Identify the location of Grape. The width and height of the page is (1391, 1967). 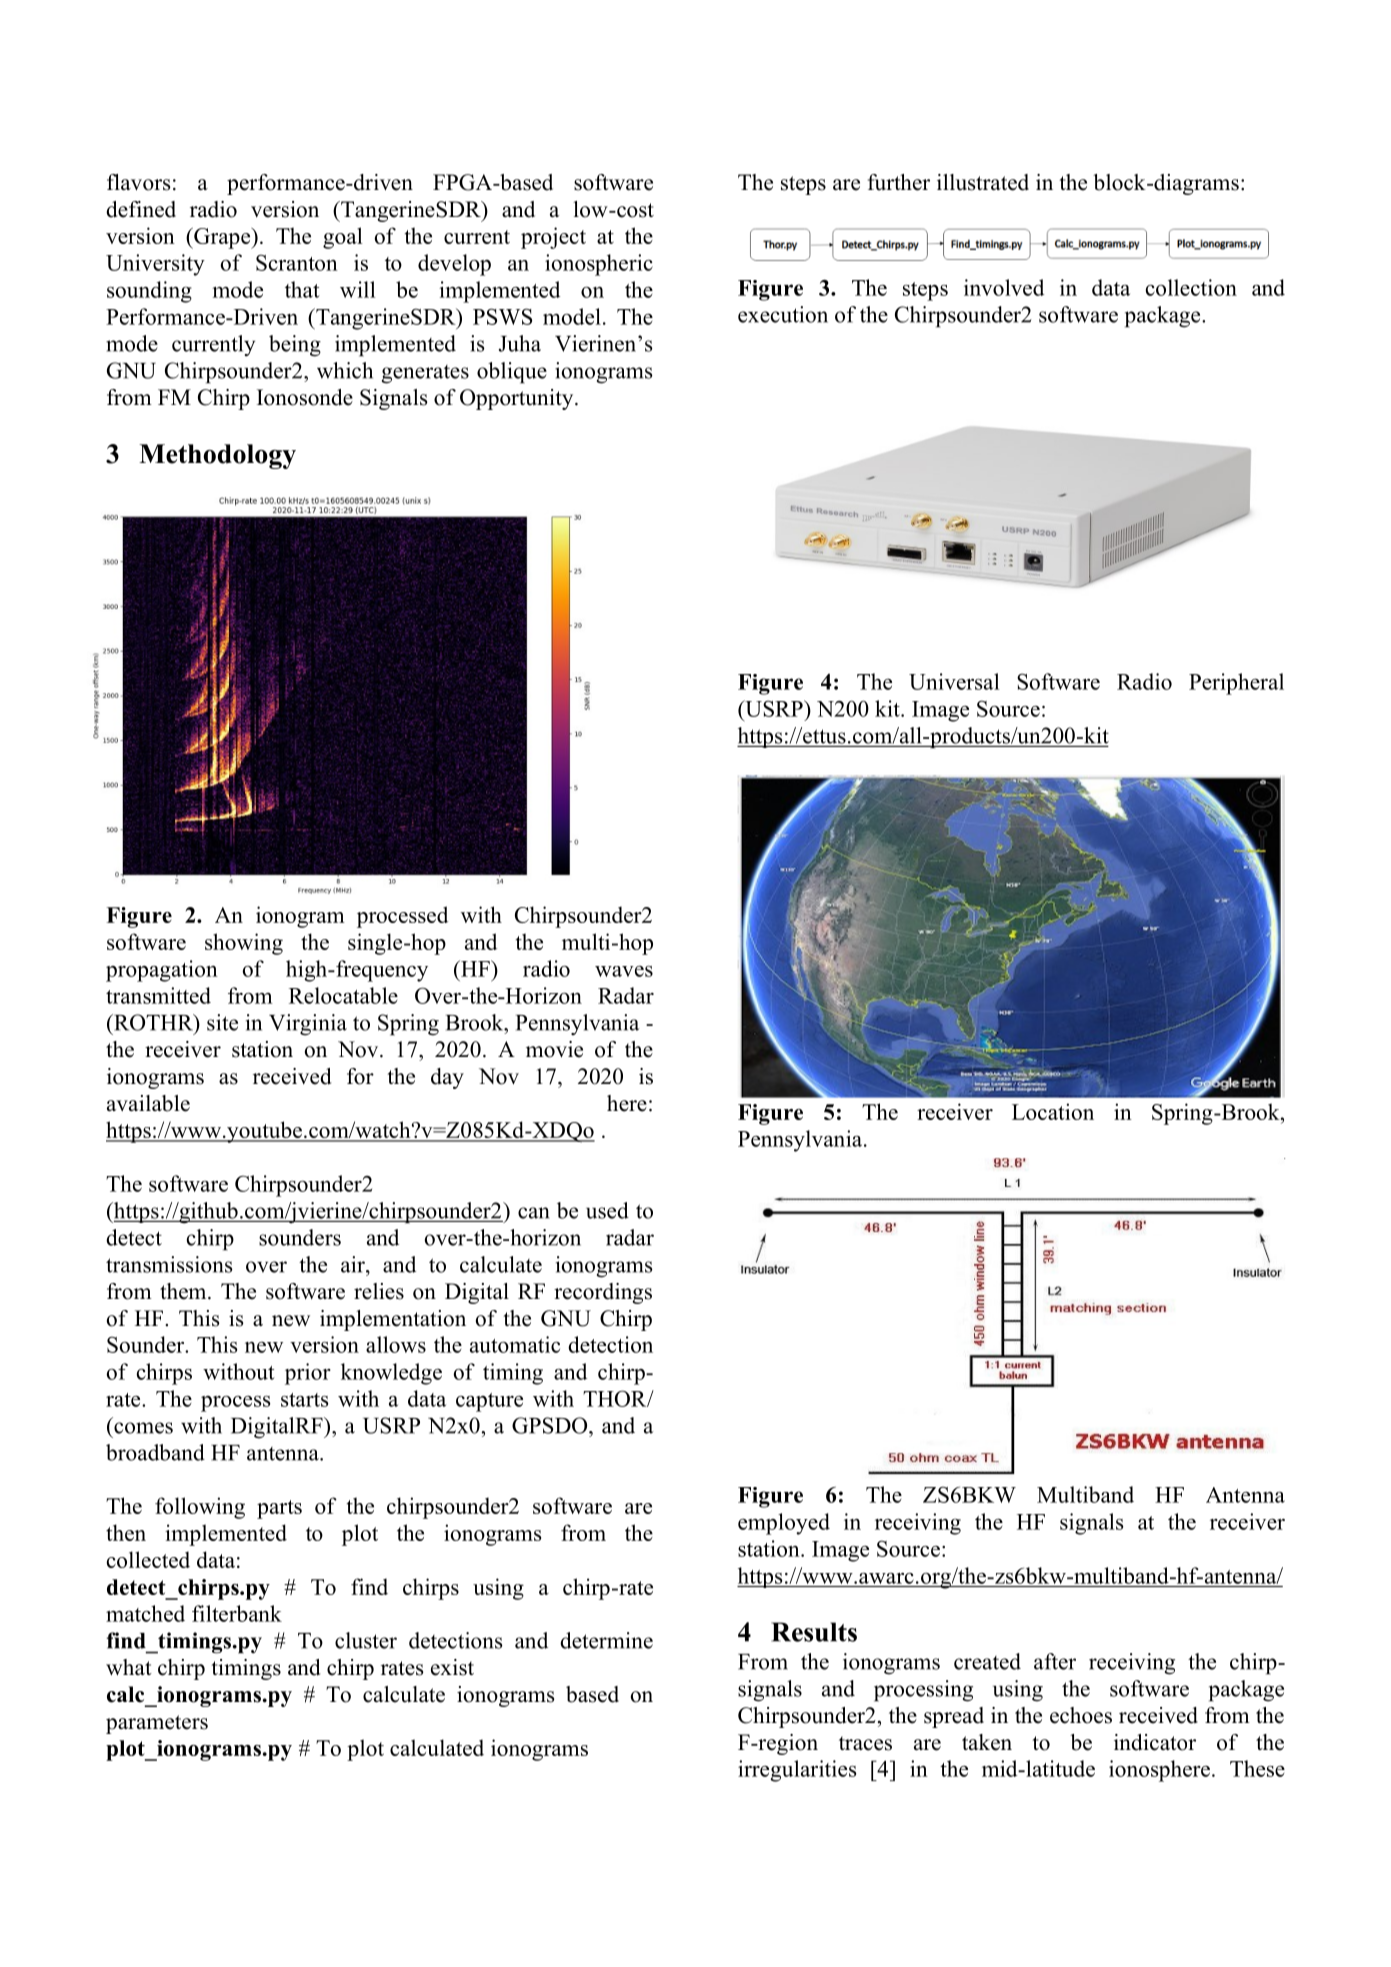
(222, 238).
